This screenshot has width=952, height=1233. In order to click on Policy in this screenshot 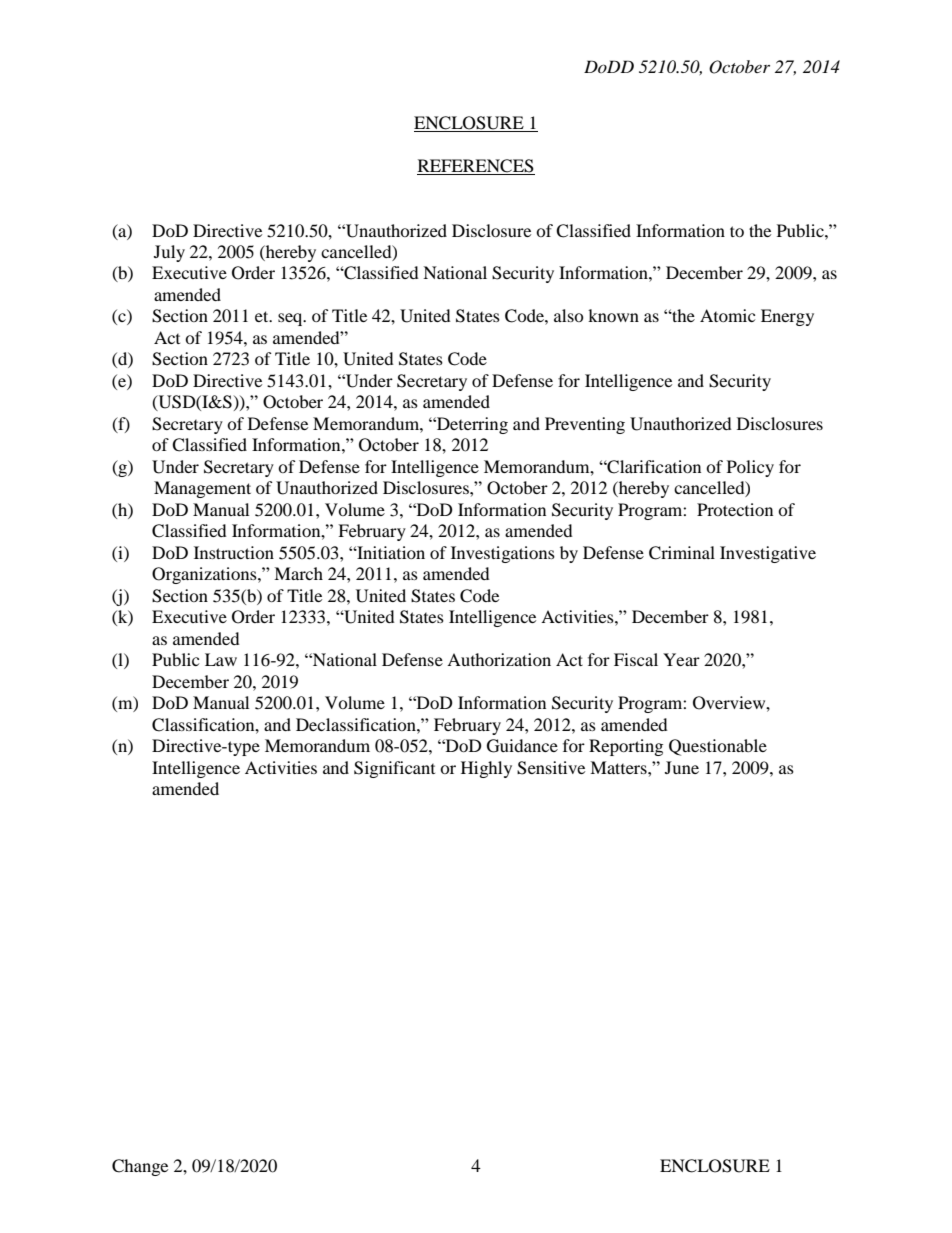, I will do `click(750, 468)`.
